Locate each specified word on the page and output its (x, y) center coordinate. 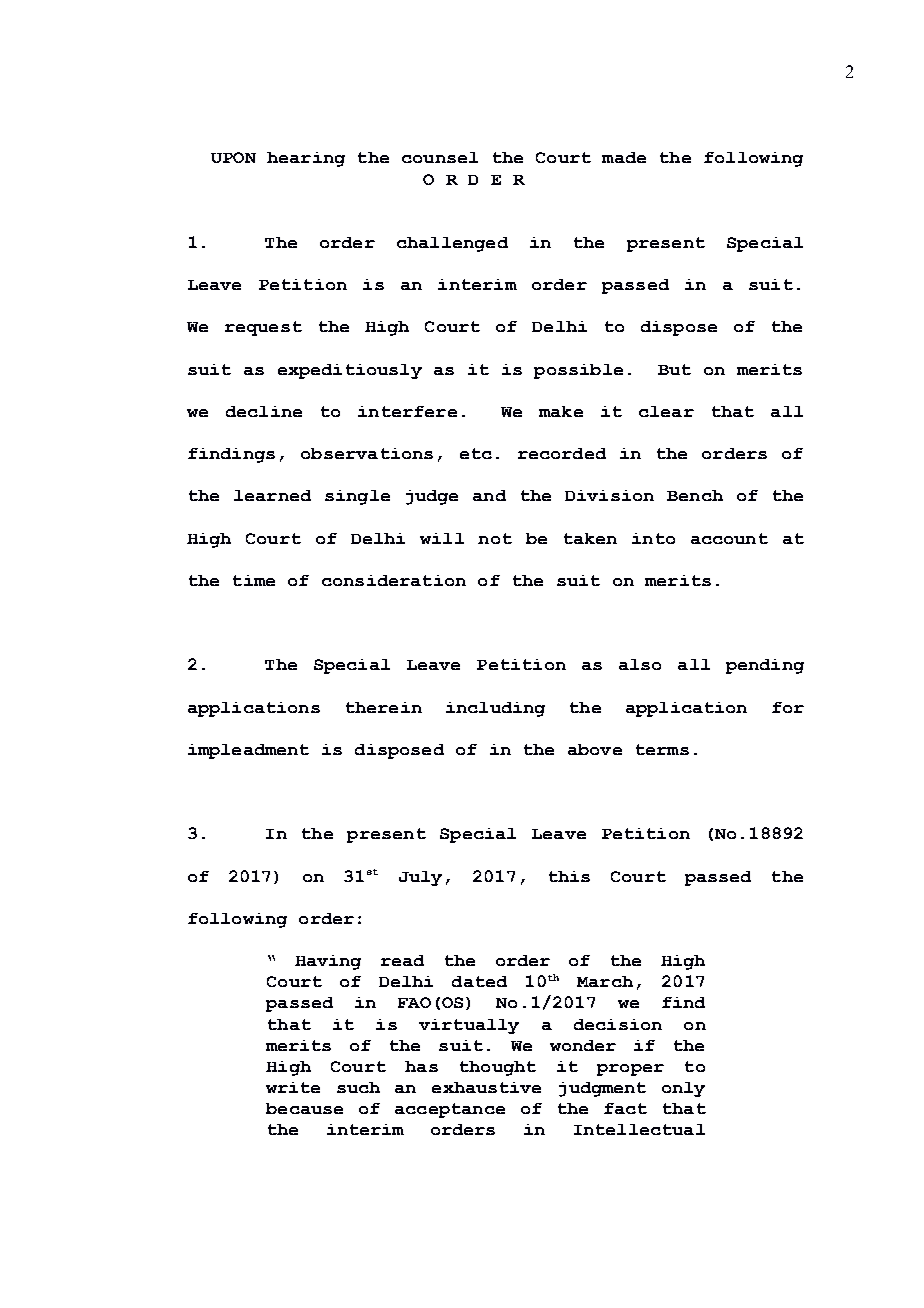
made (624, 157)
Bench (695, 495)
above (595, 749)
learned (272, 495)
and (489, 495)
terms (662, 749)
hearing (306, 159)
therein (384, 707)
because (304, 1108)
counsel (440, 157)
